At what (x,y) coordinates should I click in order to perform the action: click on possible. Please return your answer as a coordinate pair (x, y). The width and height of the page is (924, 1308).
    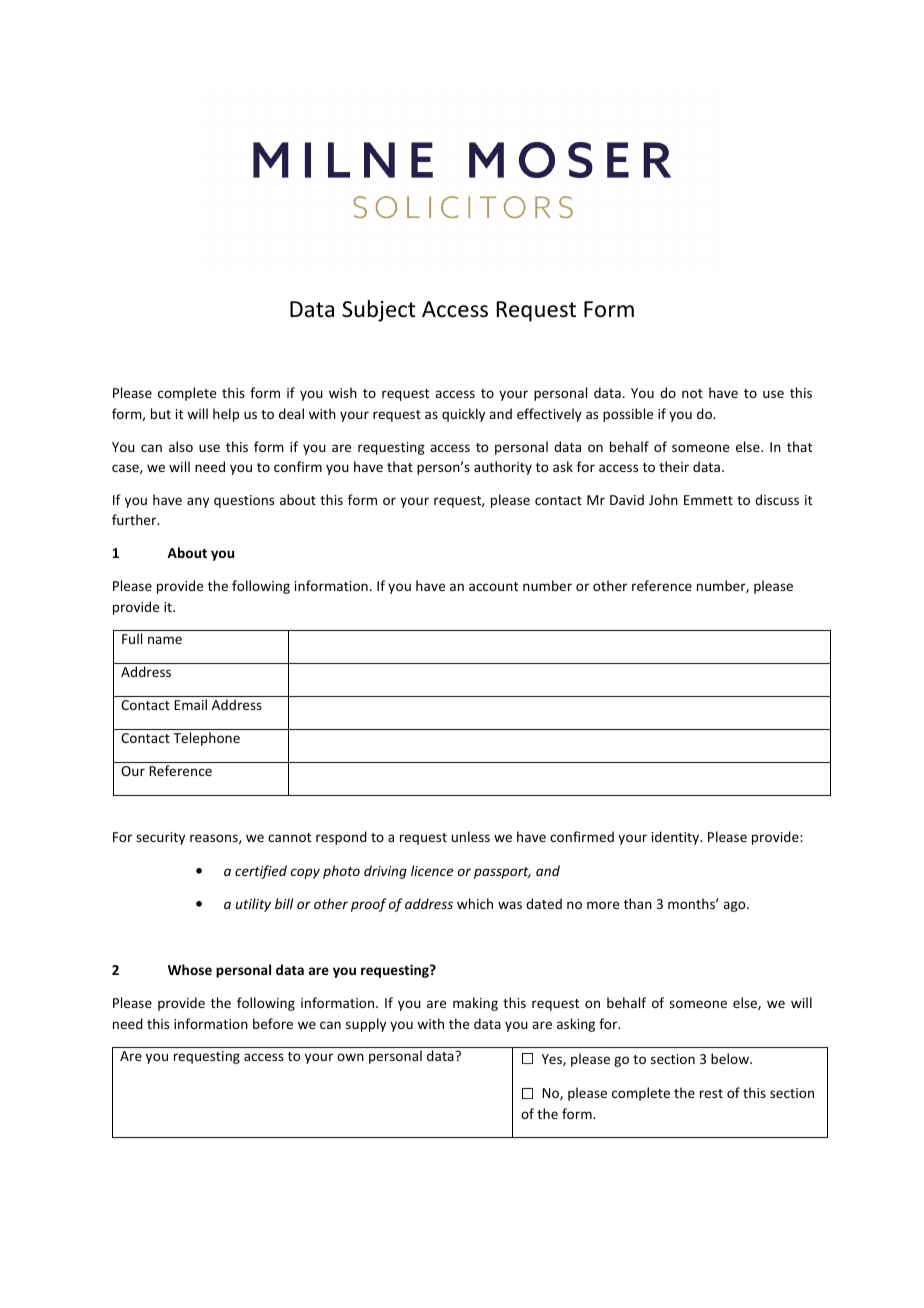
    Looking at the image, I should click on (628, 415).
